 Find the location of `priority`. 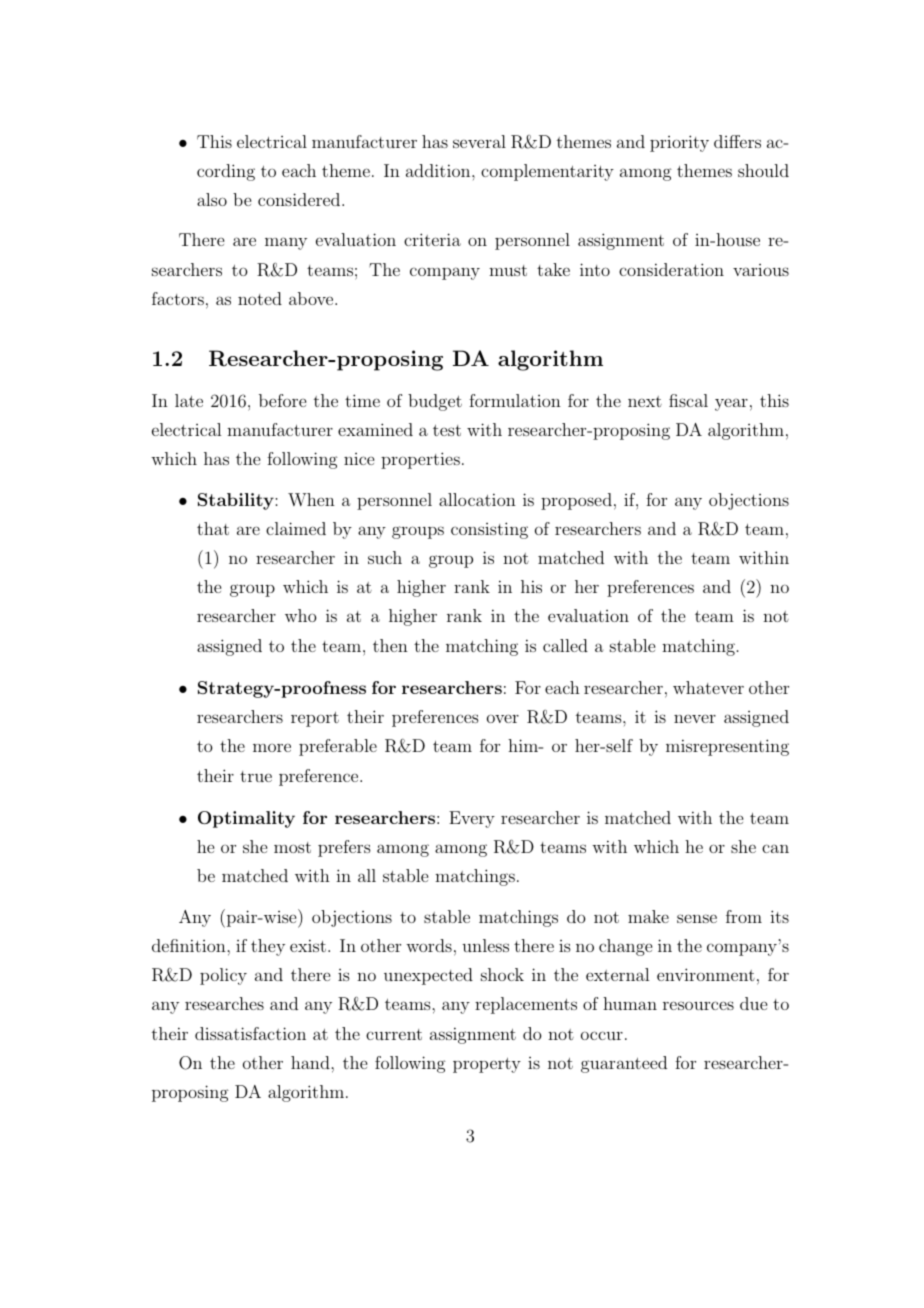

priority is located at coordinates (679, 143).
